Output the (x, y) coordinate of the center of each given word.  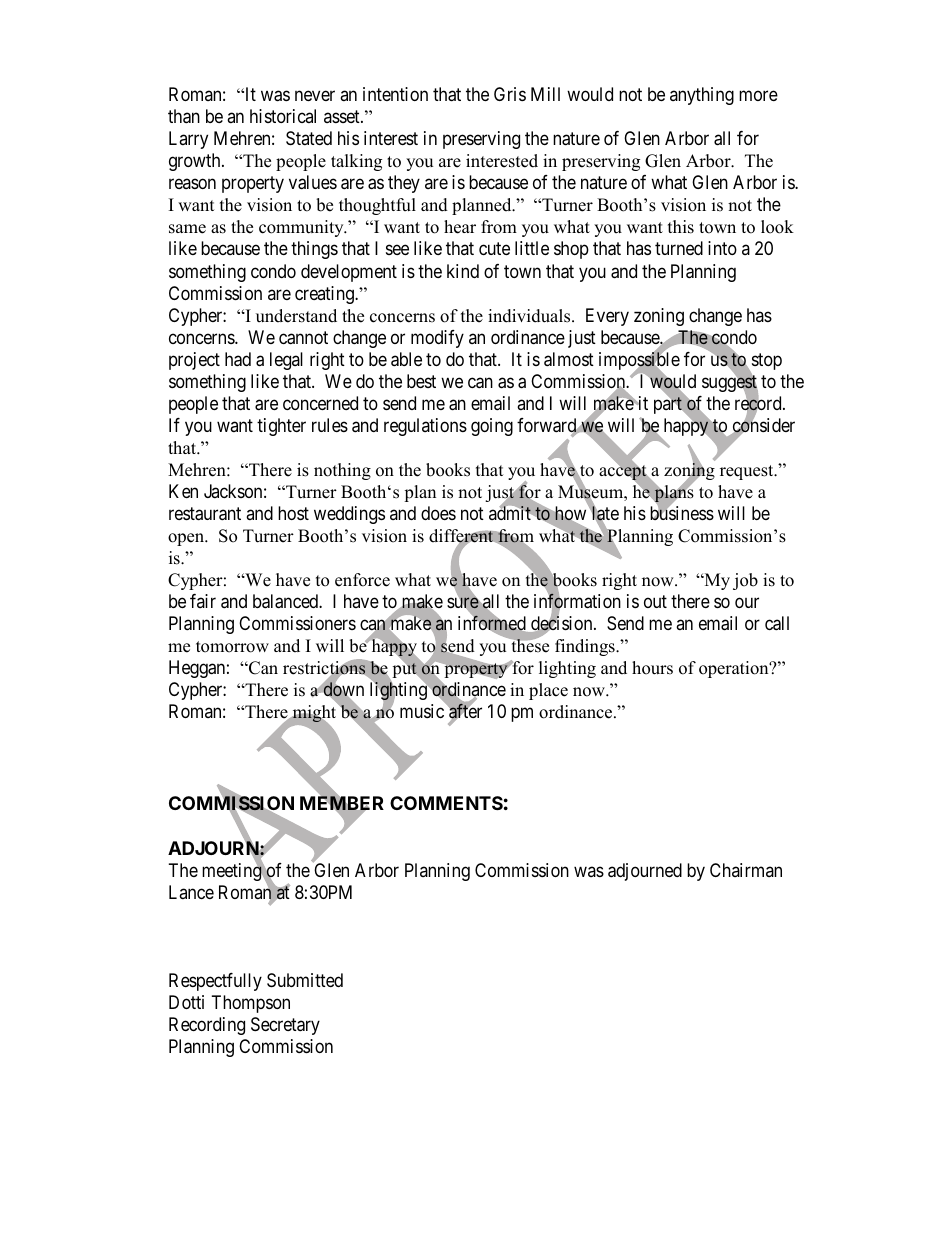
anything (702, 96)
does (438, 513)
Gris (510, 94)
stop (765, 363)
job (745, 581)
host (293, 513)
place (548, 691)
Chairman (746, 870)
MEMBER (342, 804)
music (422, 711)
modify (437, 339)
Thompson (251, 1004)
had (238, 359)
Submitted (305, 980)
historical (283, 116)
